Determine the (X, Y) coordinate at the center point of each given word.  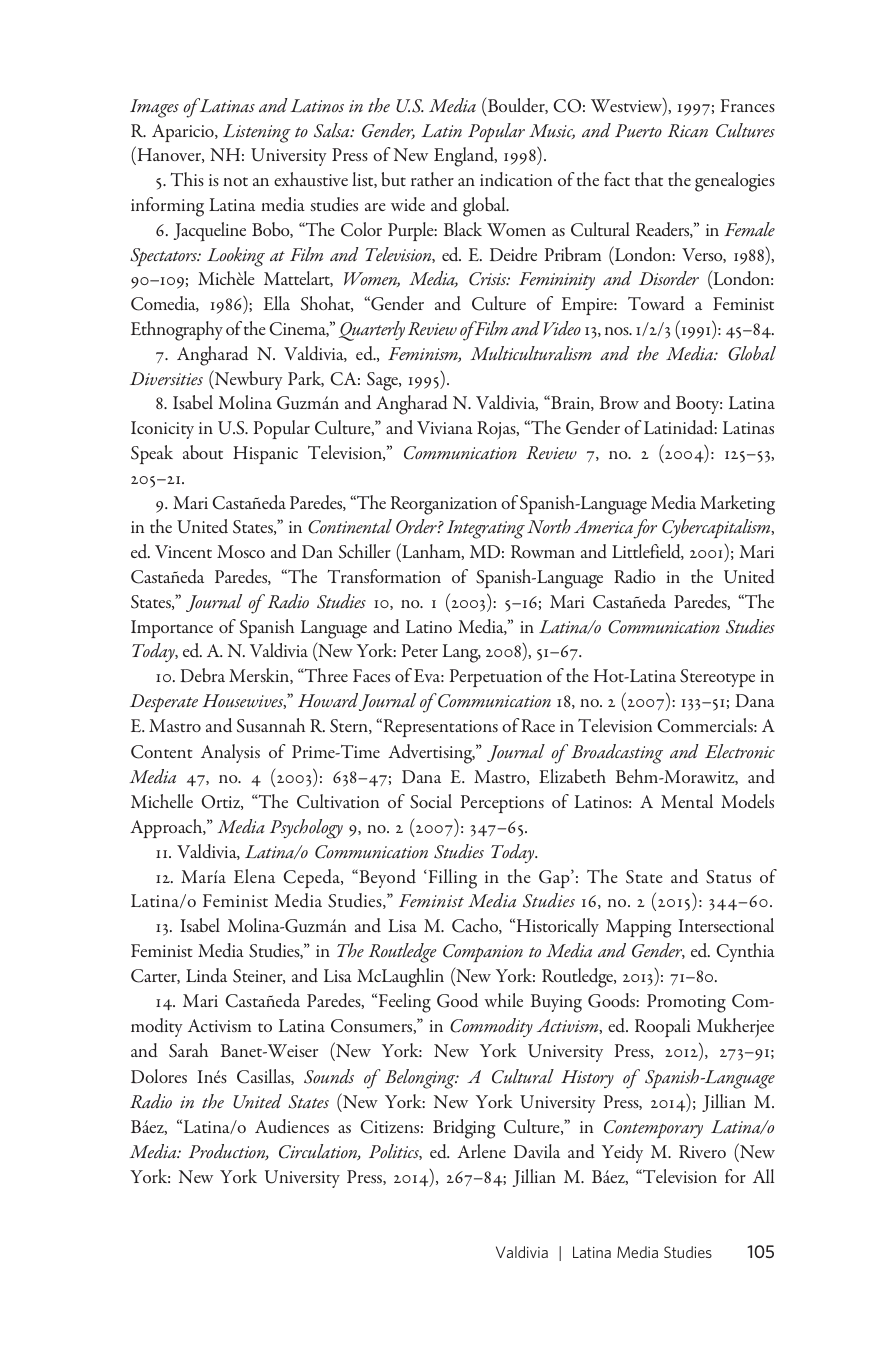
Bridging (464, 1129)
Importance (172, 629)
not (235, 181)
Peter (420, 650)
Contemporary (653, 1129)
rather (432, 179)
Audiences (292, 1126)
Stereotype (717, 678)
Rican (688, 131)
